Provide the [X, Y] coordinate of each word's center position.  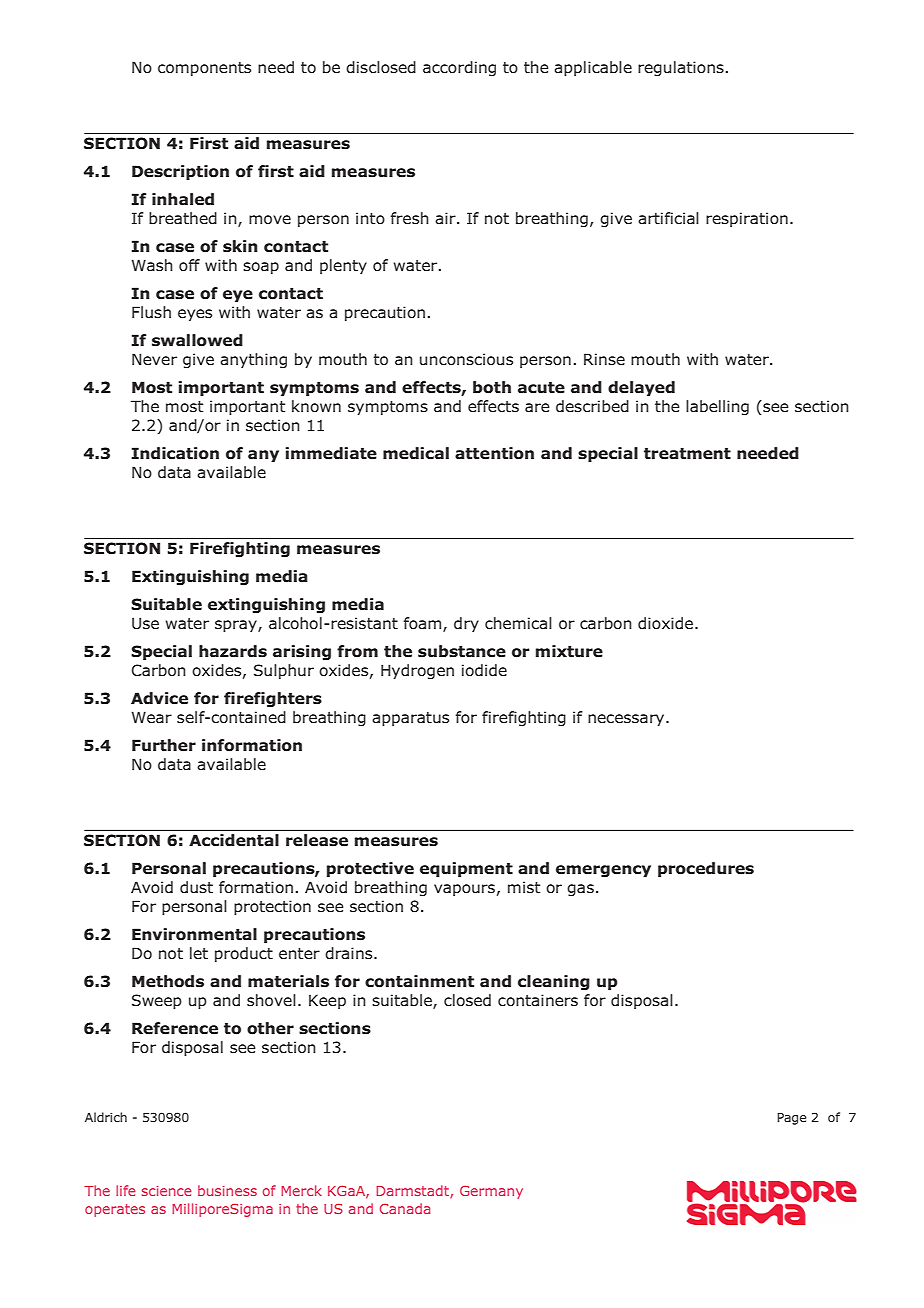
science [167, 1191]
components [204, 69]
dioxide [667, 623]
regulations [681, 68]
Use [145, 623]
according [459, 68]
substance [462, 651]
